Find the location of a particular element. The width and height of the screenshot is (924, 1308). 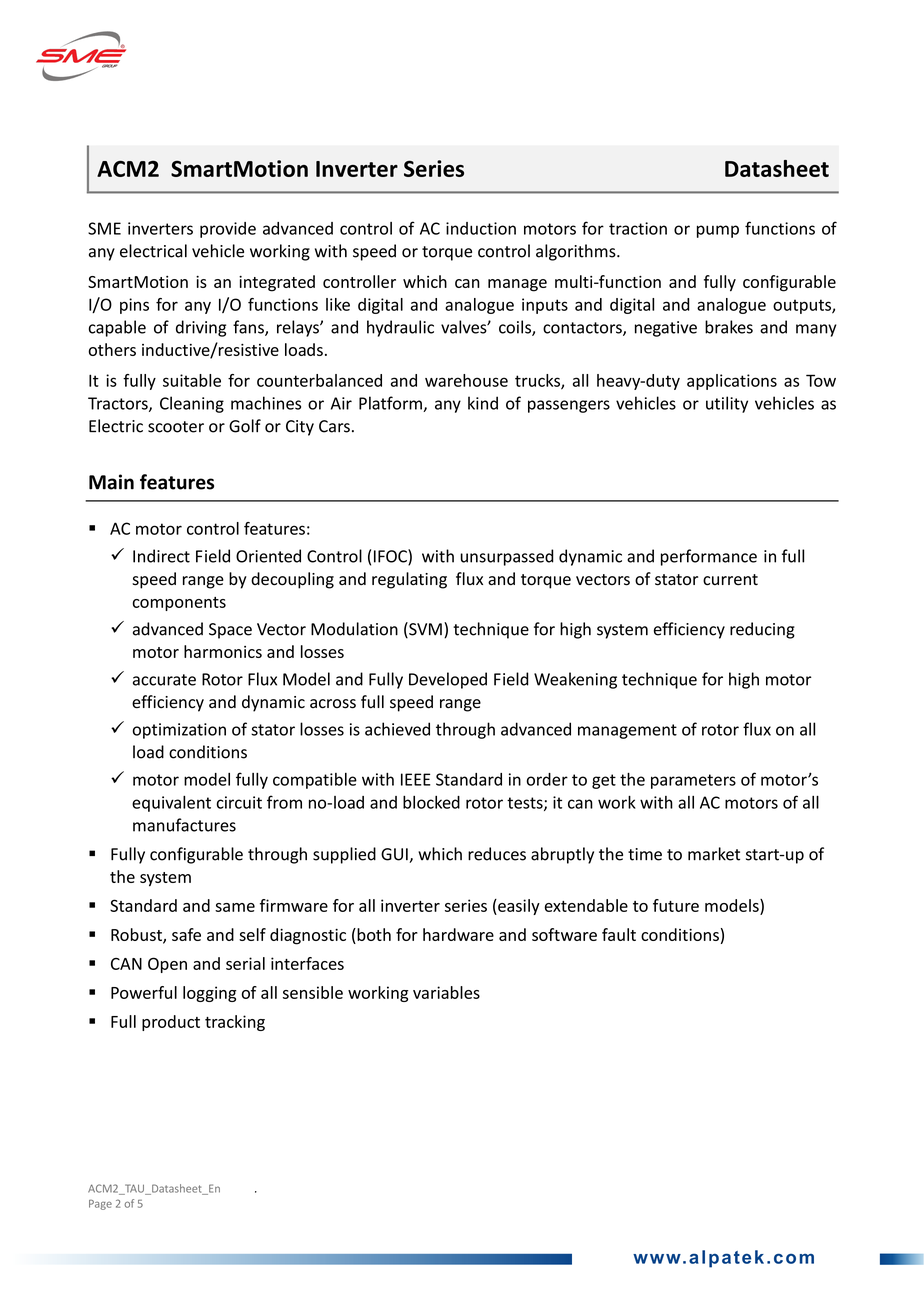

performance is located at coordinates (709, 557).
